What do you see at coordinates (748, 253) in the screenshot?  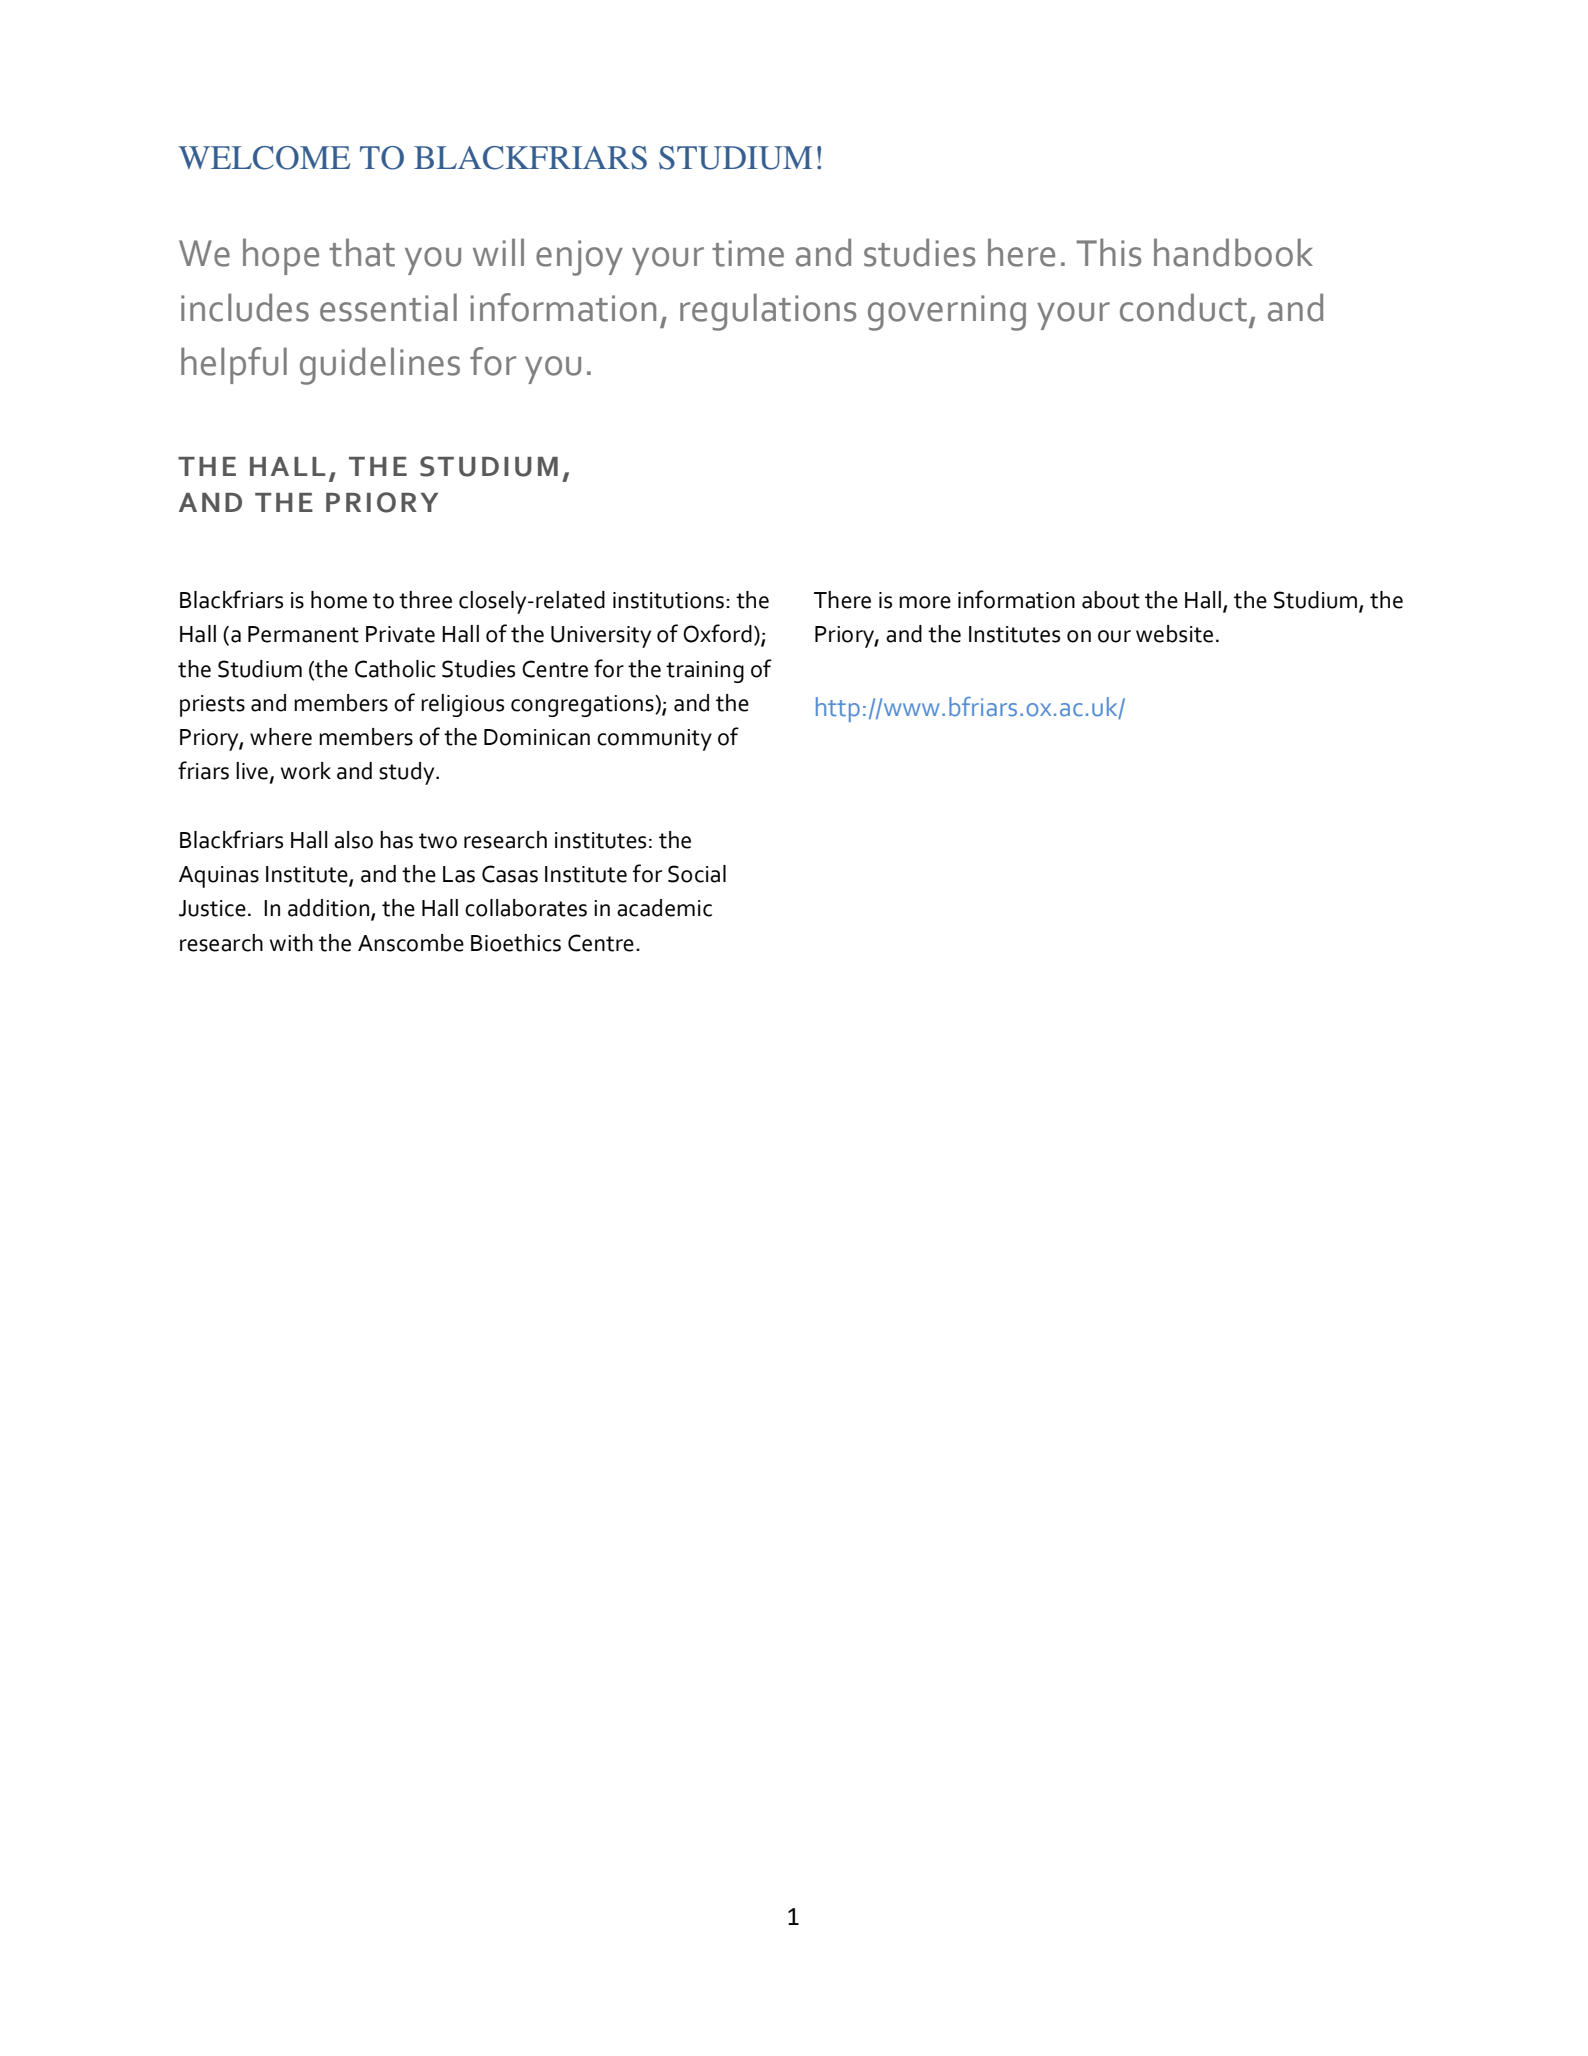 I see `time` at bounding box center [748, 253].
